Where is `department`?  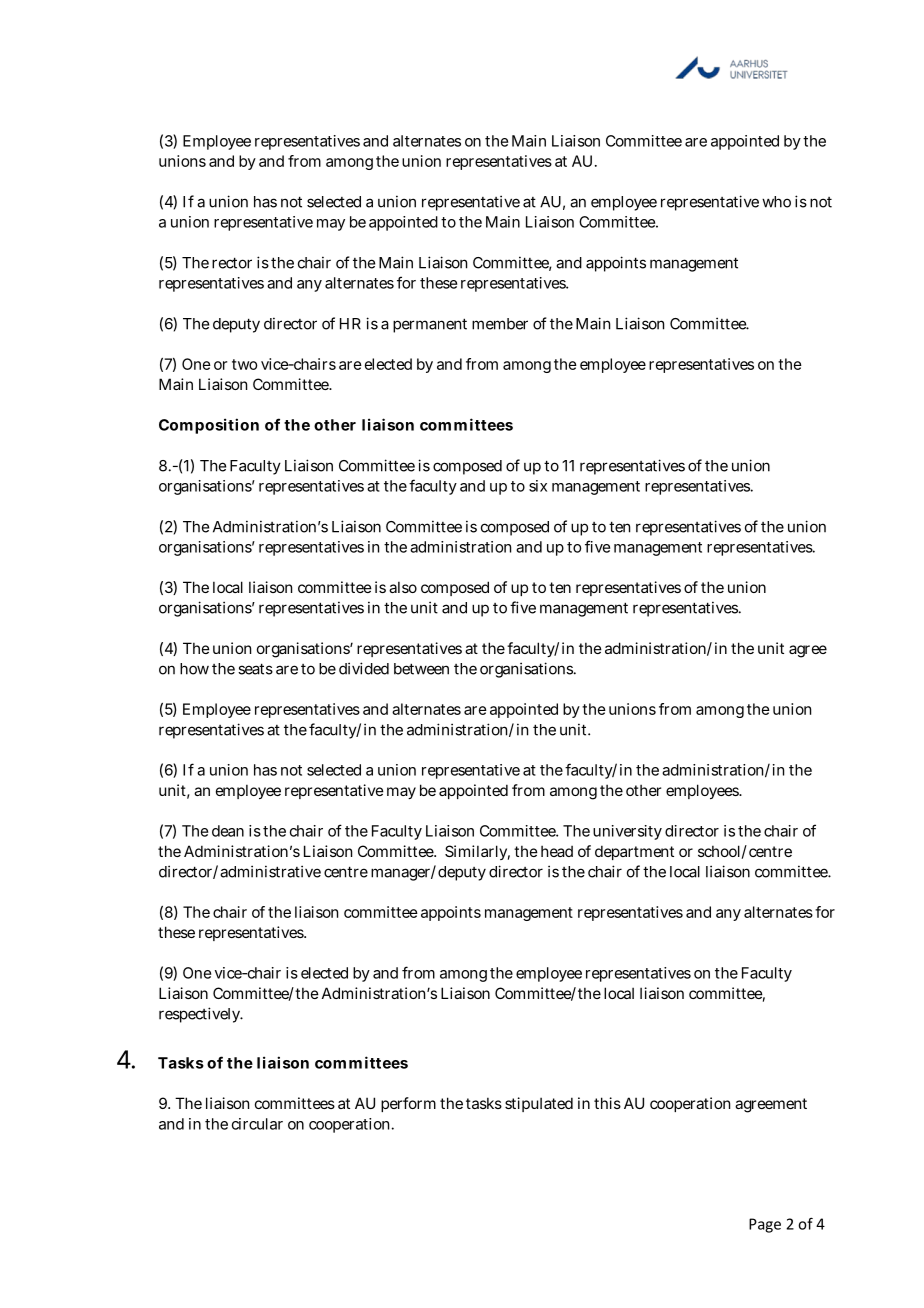 department is located at coordinates (634, 852).
